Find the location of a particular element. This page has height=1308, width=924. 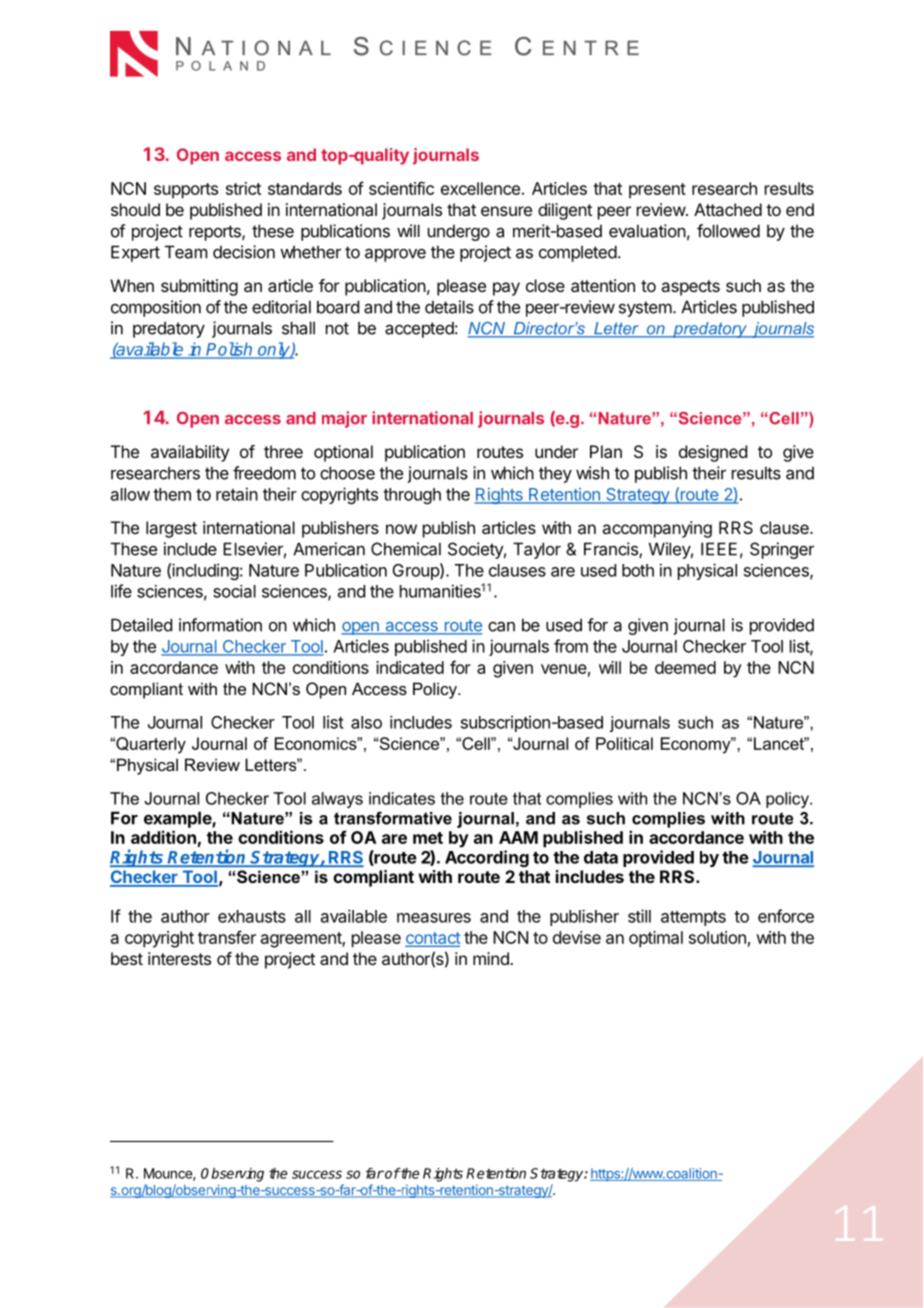

supports is located at coordinates (186, 191).
